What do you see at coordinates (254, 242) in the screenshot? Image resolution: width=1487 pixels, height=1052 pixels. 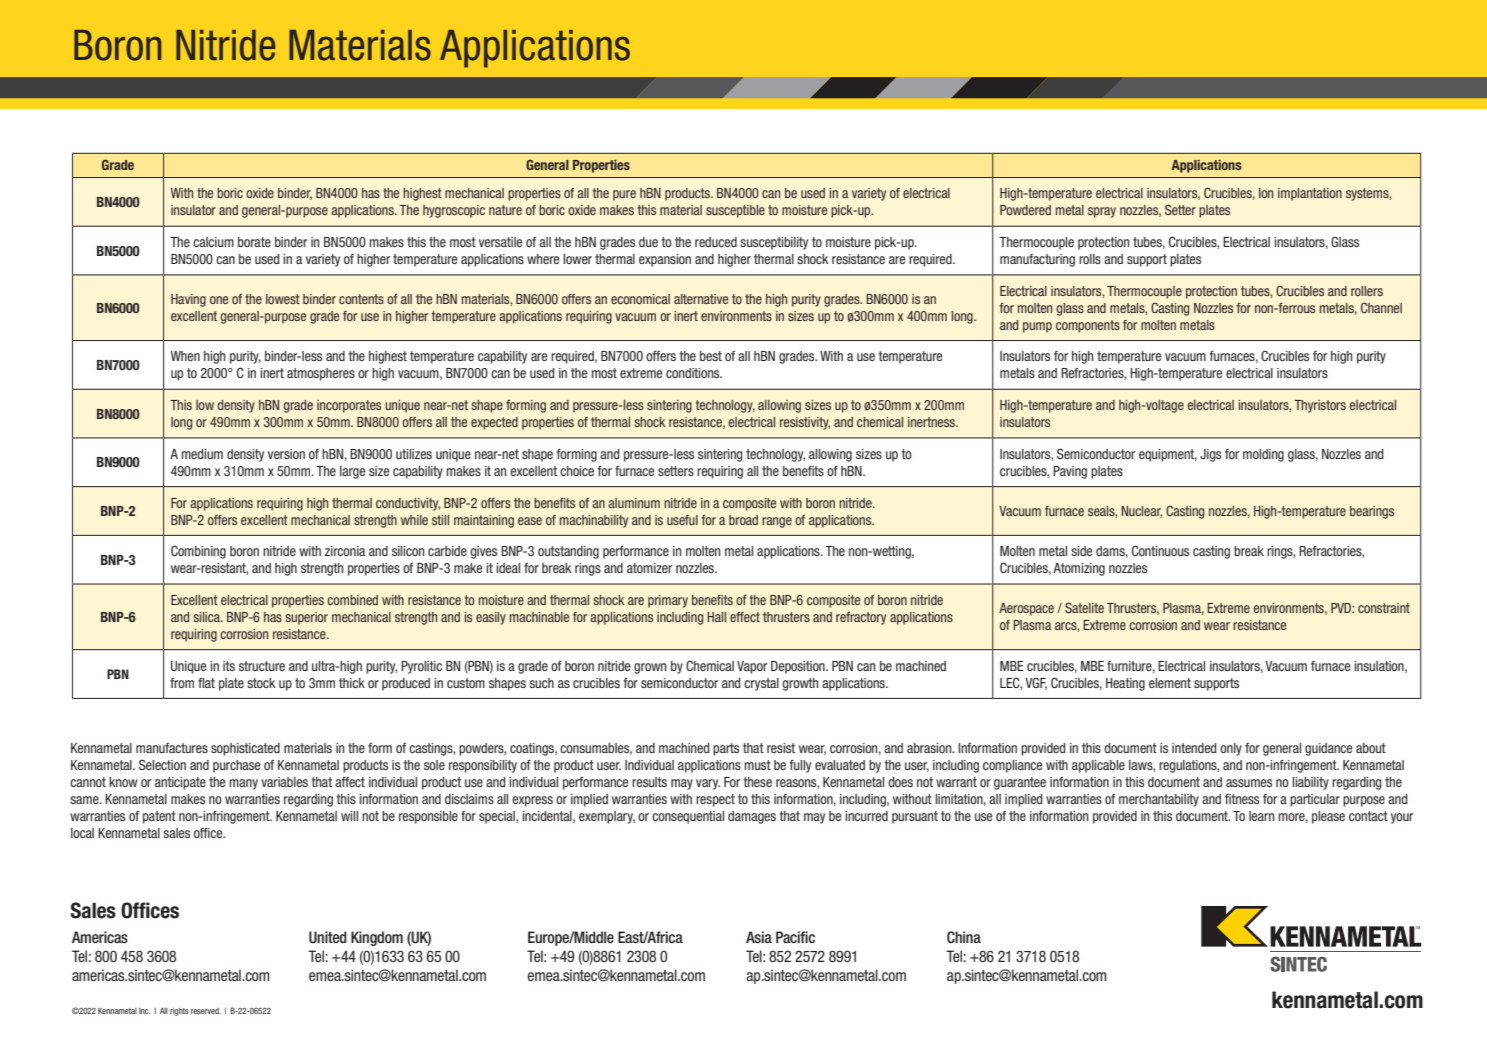 I see `borate` at bounding box center [254, 242].
